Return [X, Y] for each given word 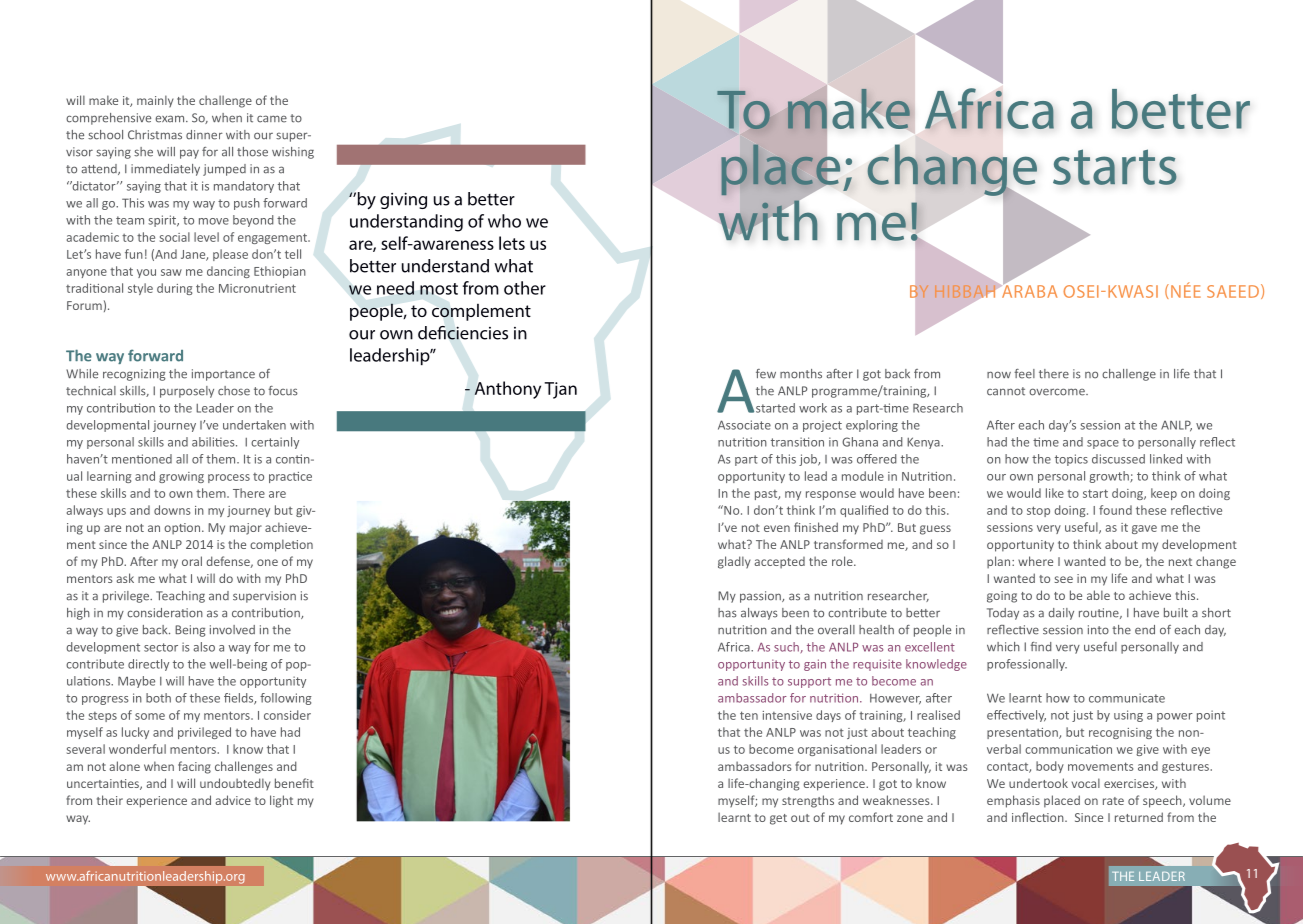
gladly [734, 562]
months [801, 374]
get [778, 819]
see [1063, 579]
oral [192, 561]
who [504, 221]
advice [233, 800]
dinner [204, 135]
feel [1024, 374]
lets [512, 243]
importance [223, 375]
